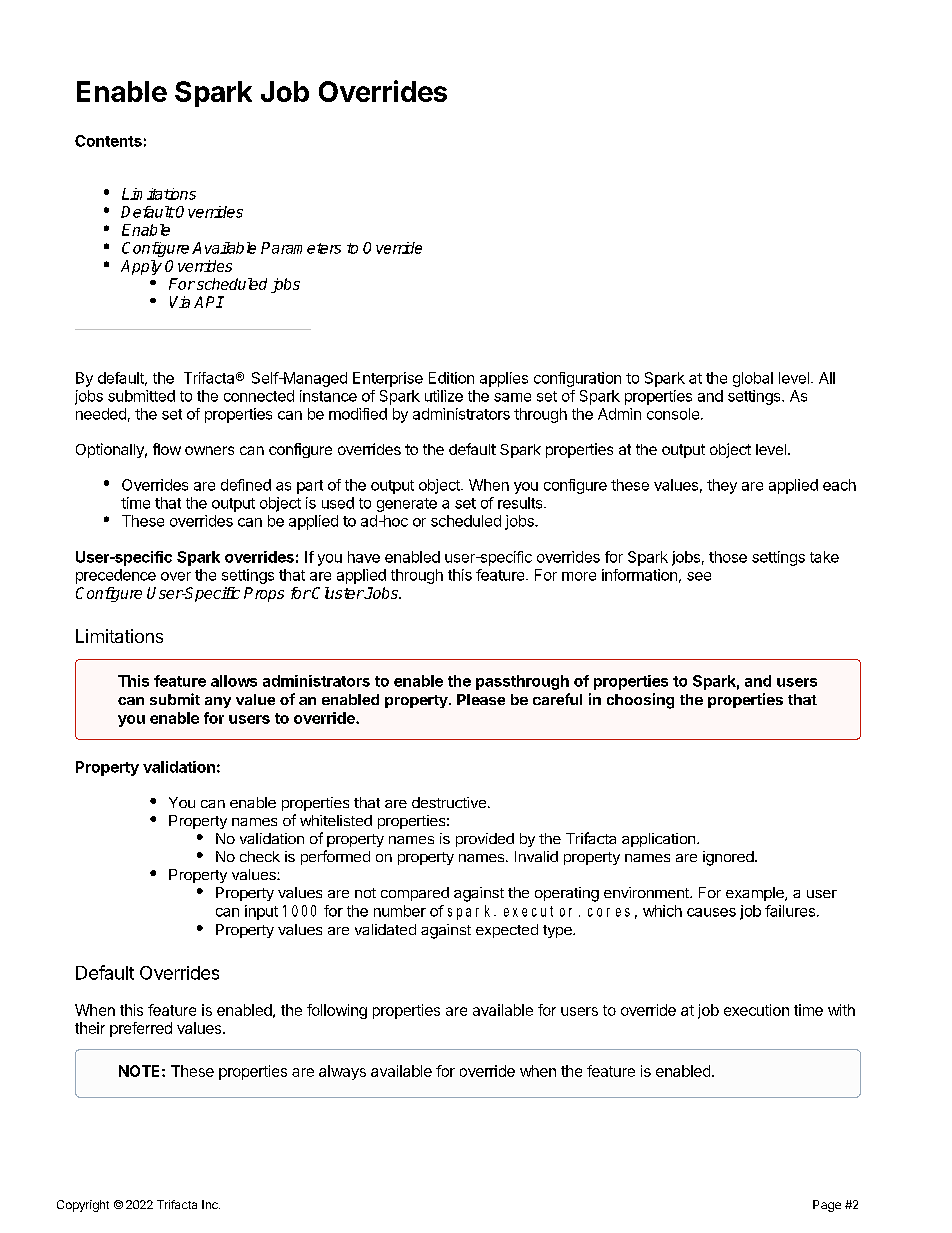 This screenshot has height=1233, width=952. What do you see at coordinates (711, 912) in the screenshot?
I see `causes` at bounding box center [711, 912].
